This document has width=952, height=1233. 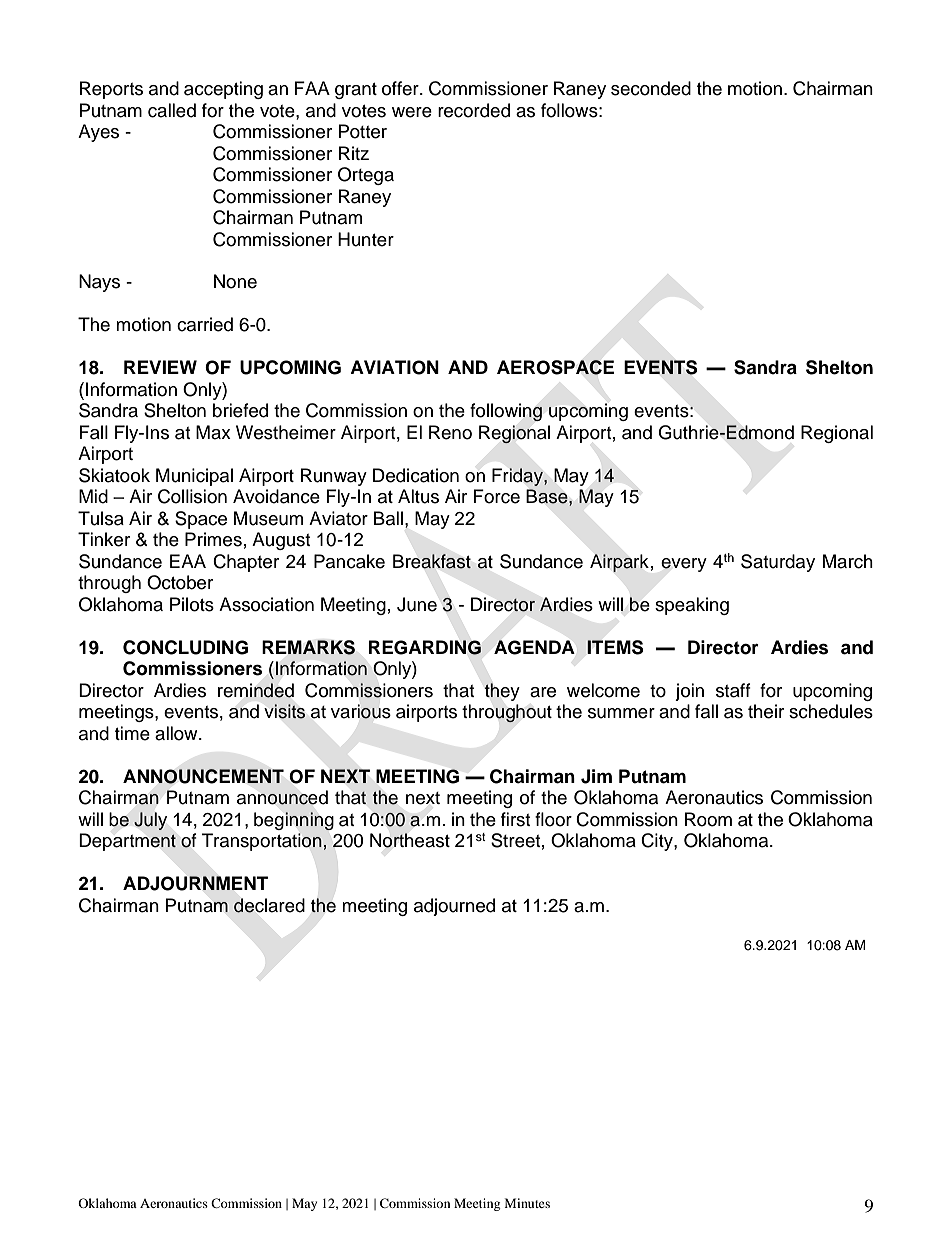 What do you see at coordinates (708, 819) in the document?
I see `Room` at bounding box center [708, 819].
